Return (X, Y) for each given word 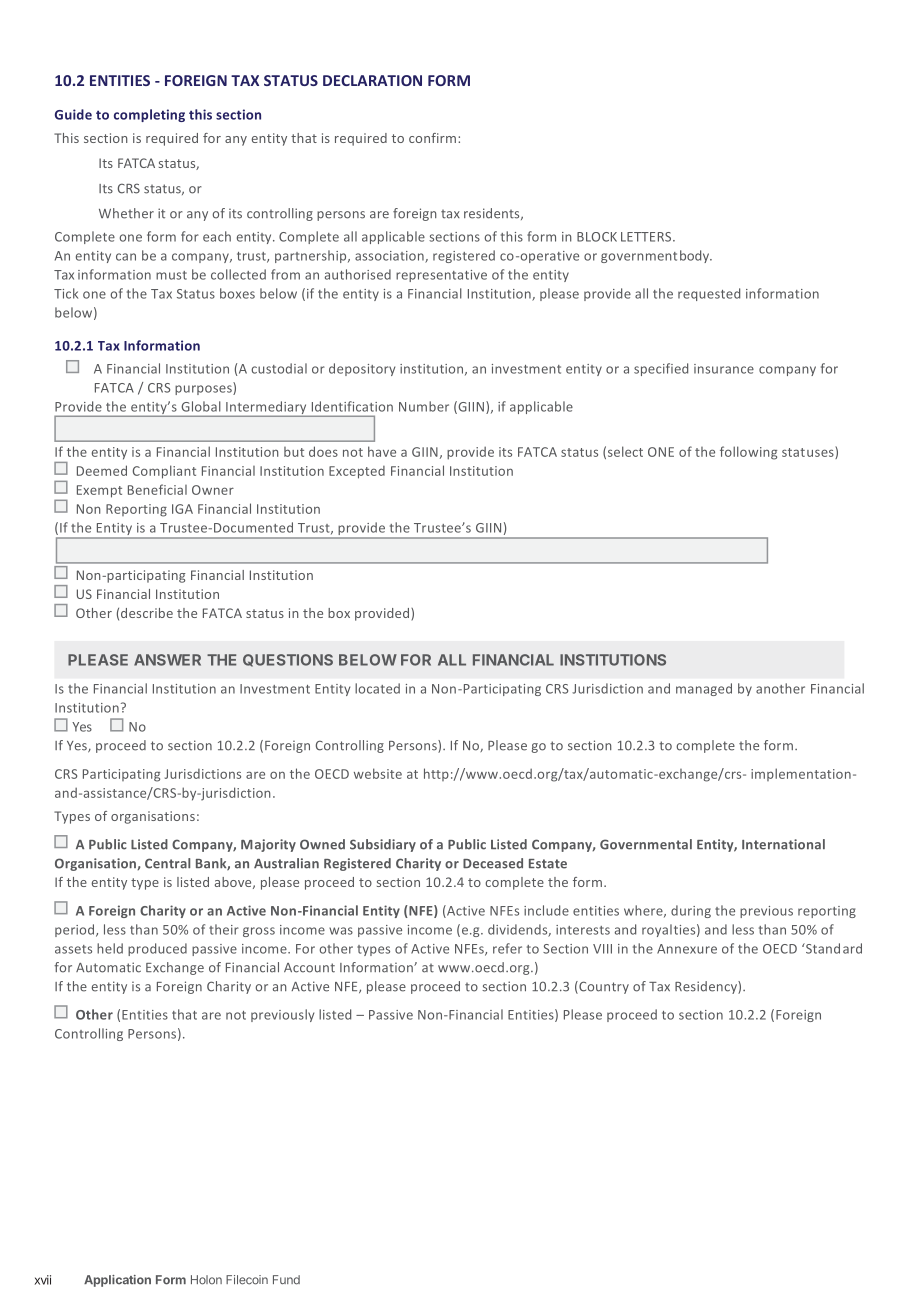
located (377, 688)
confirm (434, 138)
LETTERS (647, 237)
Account (309, 968)
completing (149, 115)
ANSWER (167, 660)
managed (704, 689)
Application (117, 1281)
